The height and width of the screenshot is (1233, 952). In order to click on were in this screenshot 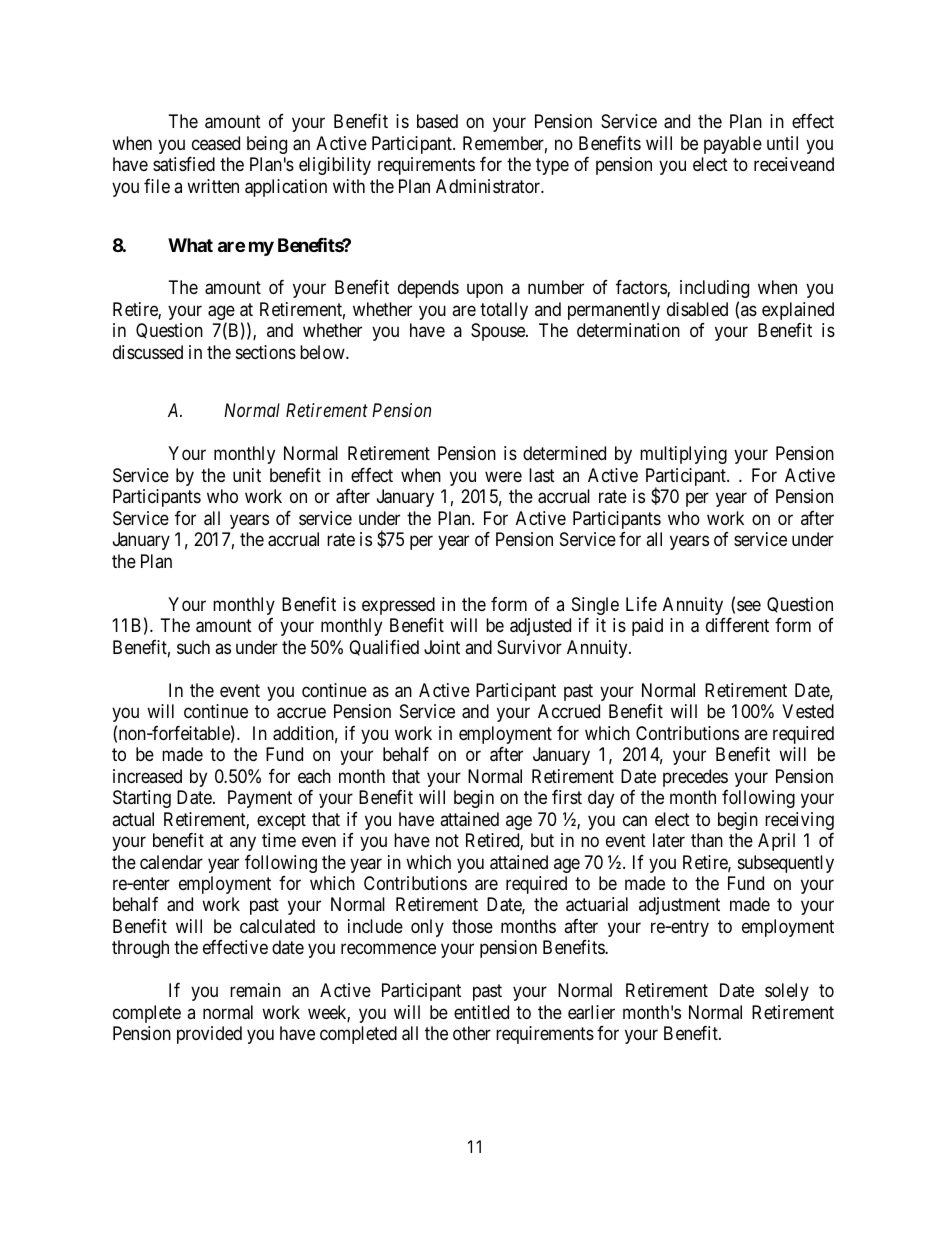, I will do `click(503, 476)`.
